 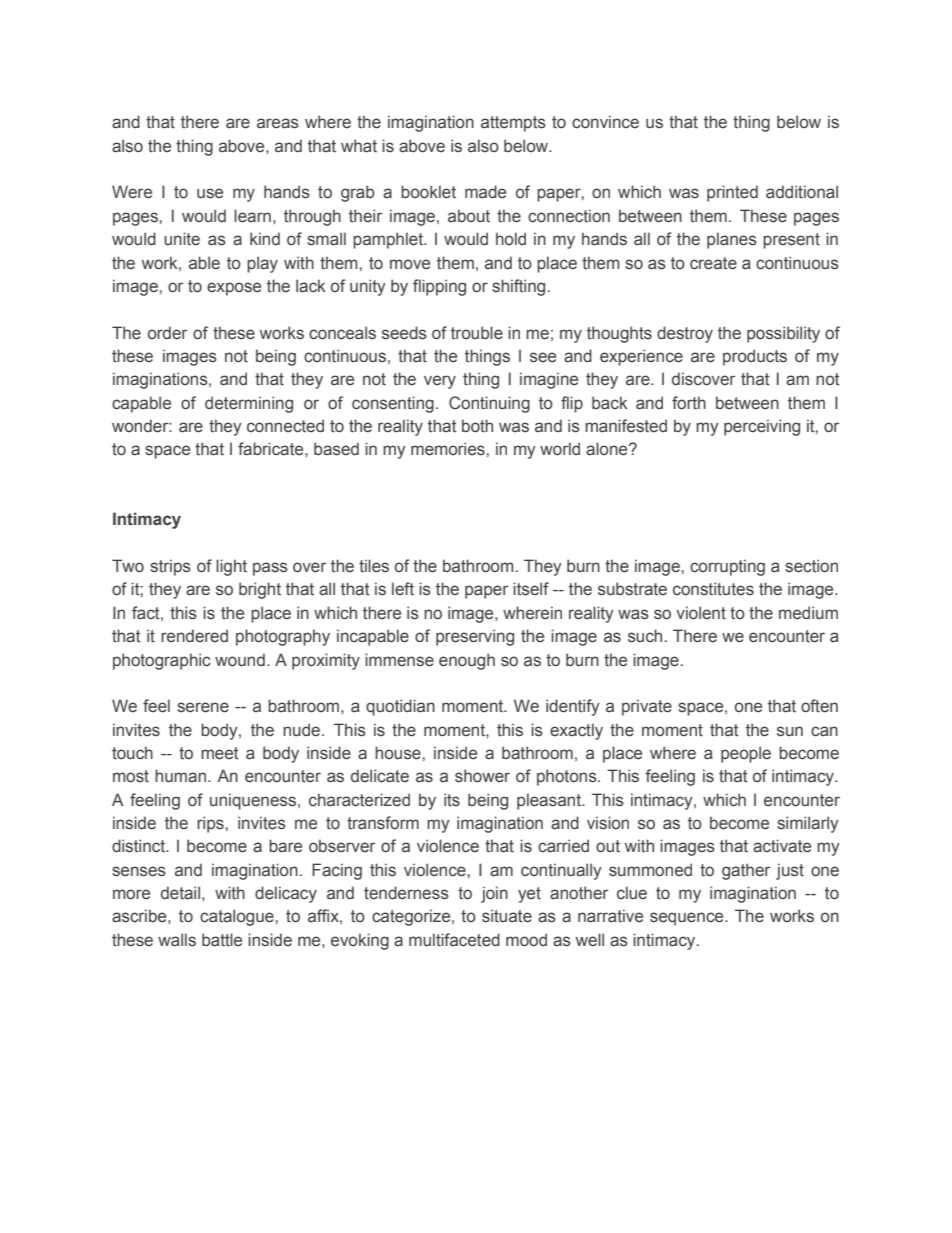 I want to click on catalogue, so click(x=238, y=917).
